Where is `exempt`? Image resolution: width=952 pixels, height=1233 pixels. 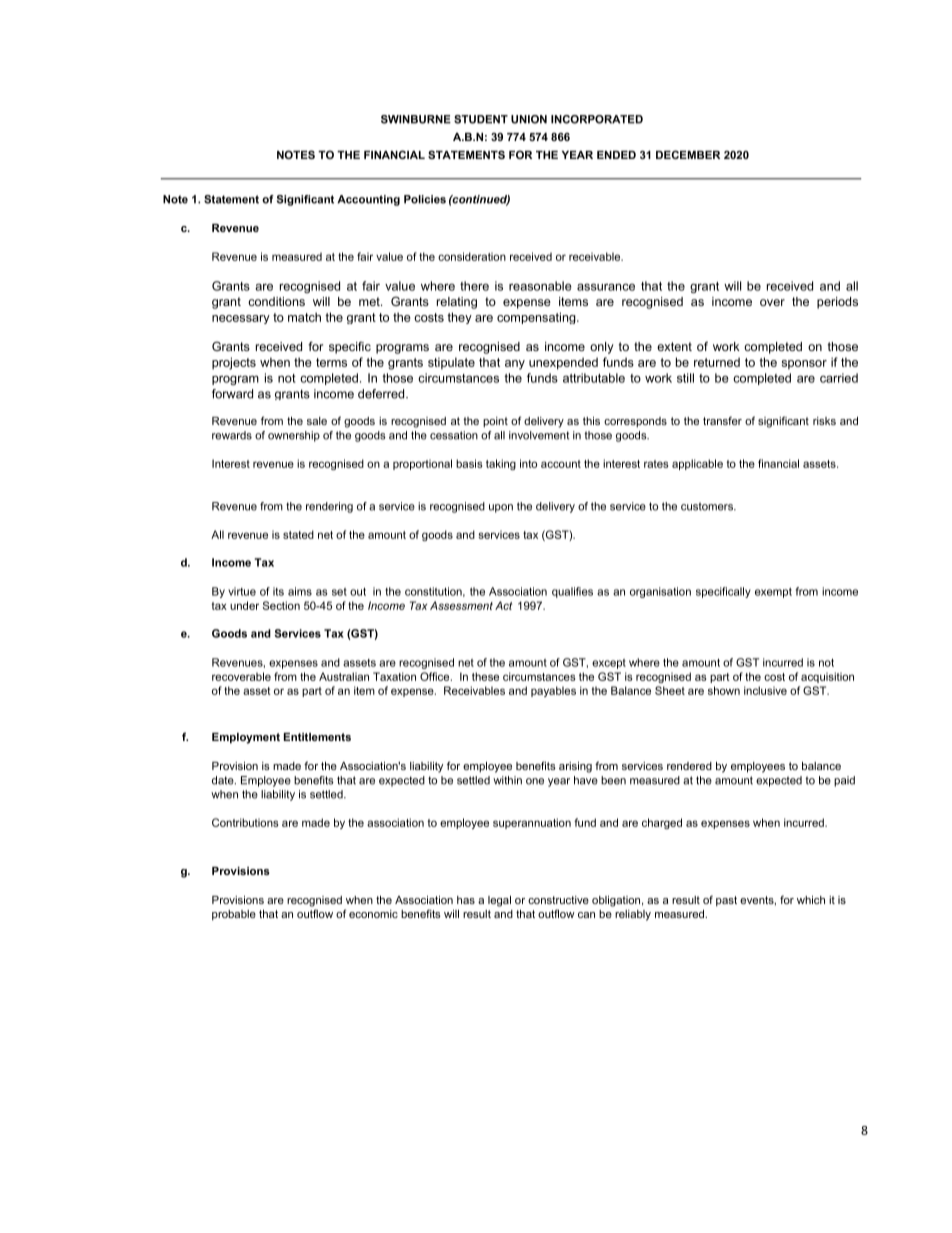
exempt is located at coordinates (773, 593).
